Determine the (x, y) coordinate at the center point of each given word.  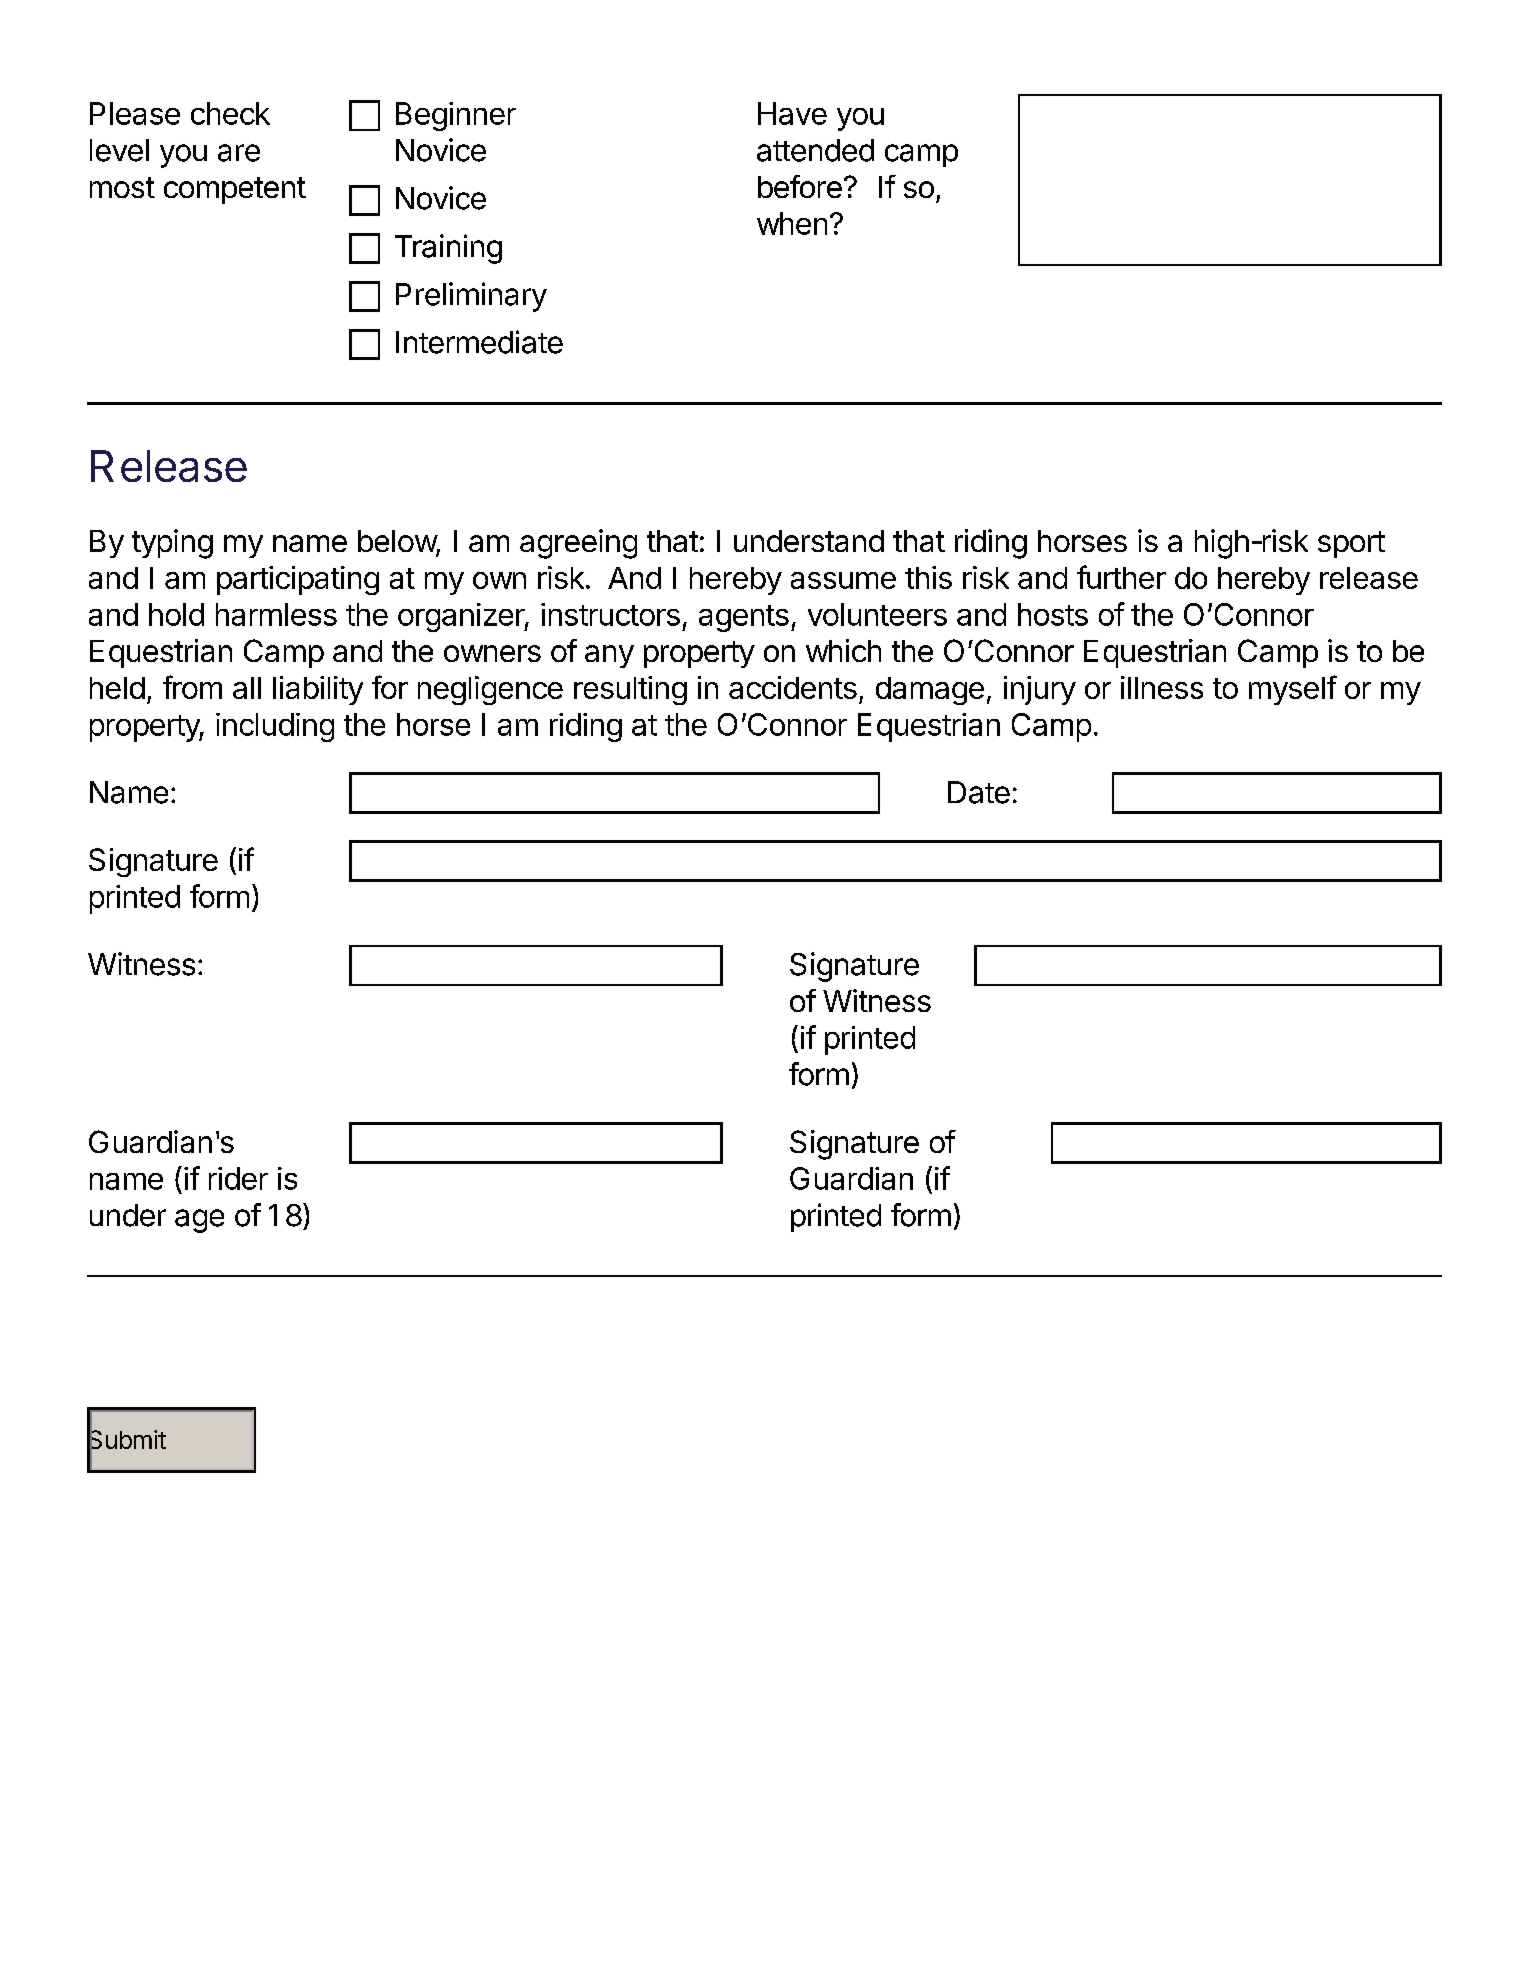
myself (1293, 690)
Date (979, 792)
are (239, 153)
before (800, 186)
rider (238, 1178)
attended (815, 150)
